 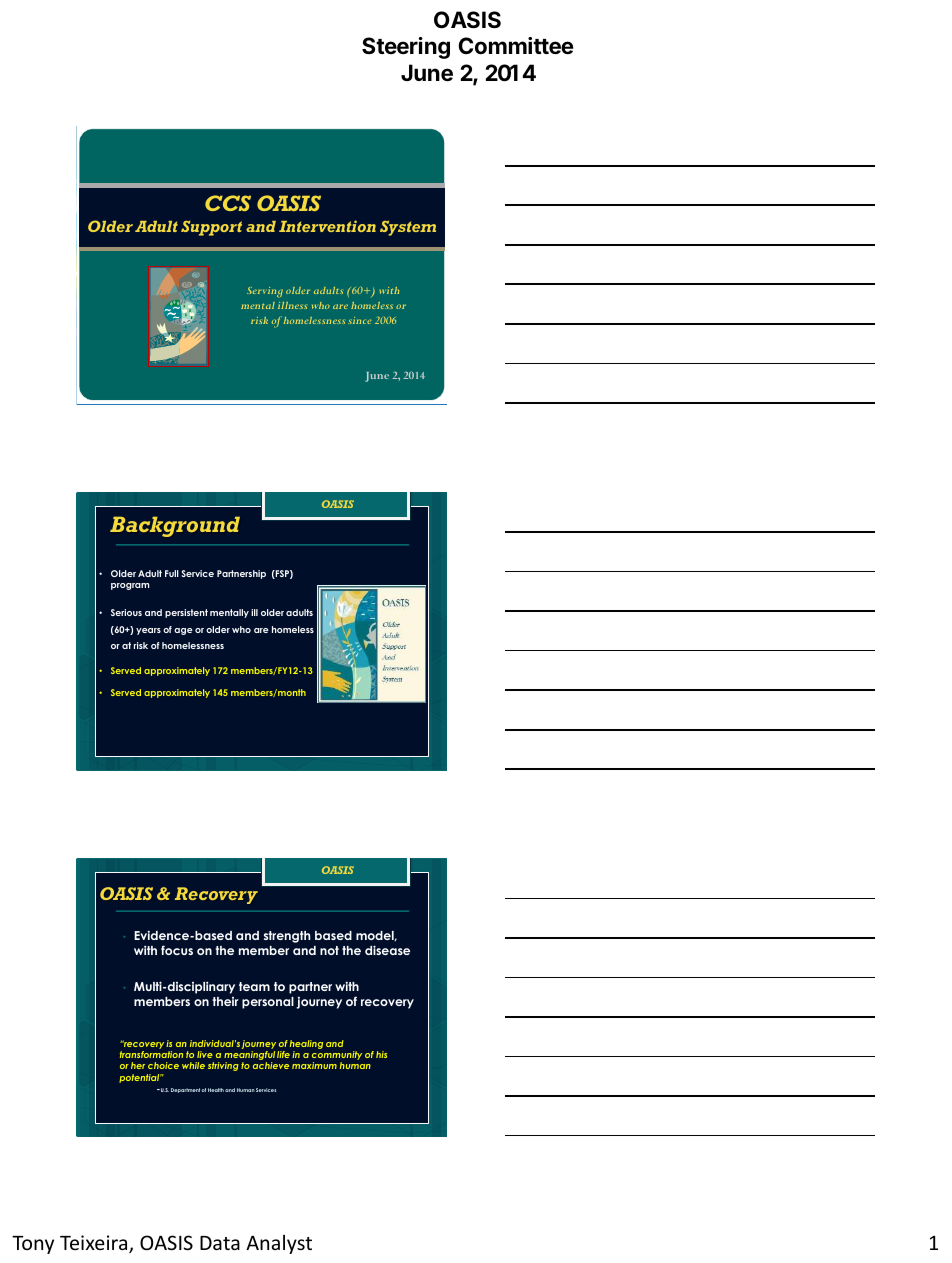 What do you see at coordinates (279, 1244) in the screenshot?
I see `Analyst` at bounding box center [279, 1244].
